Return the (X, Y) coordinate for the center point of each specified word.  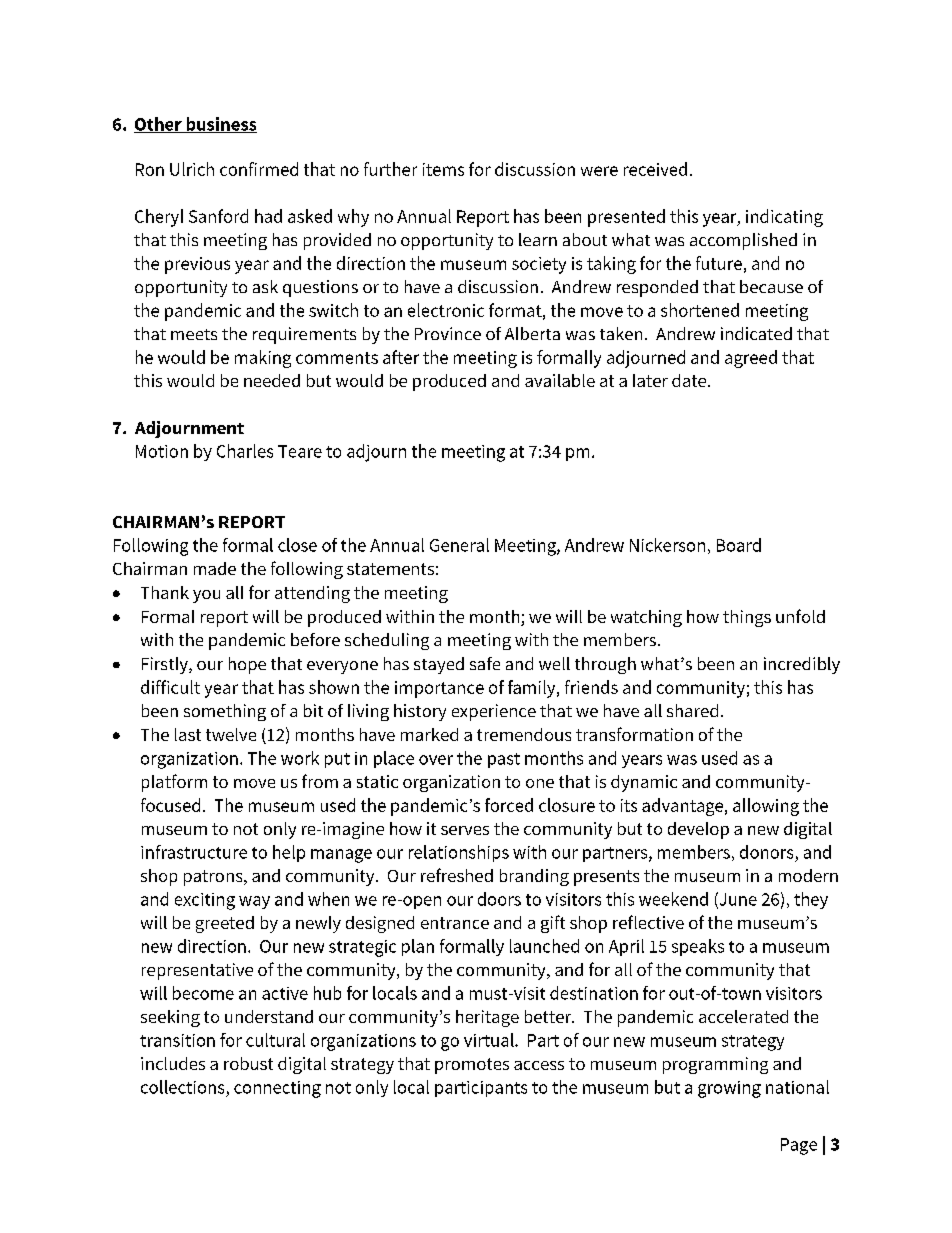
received (655, 169)
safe (485, 663)
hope (247, 665)
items (443, 169)
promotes (472, 1066)
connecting (277, 1089)
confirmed (259, 169)
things (747, 618)
